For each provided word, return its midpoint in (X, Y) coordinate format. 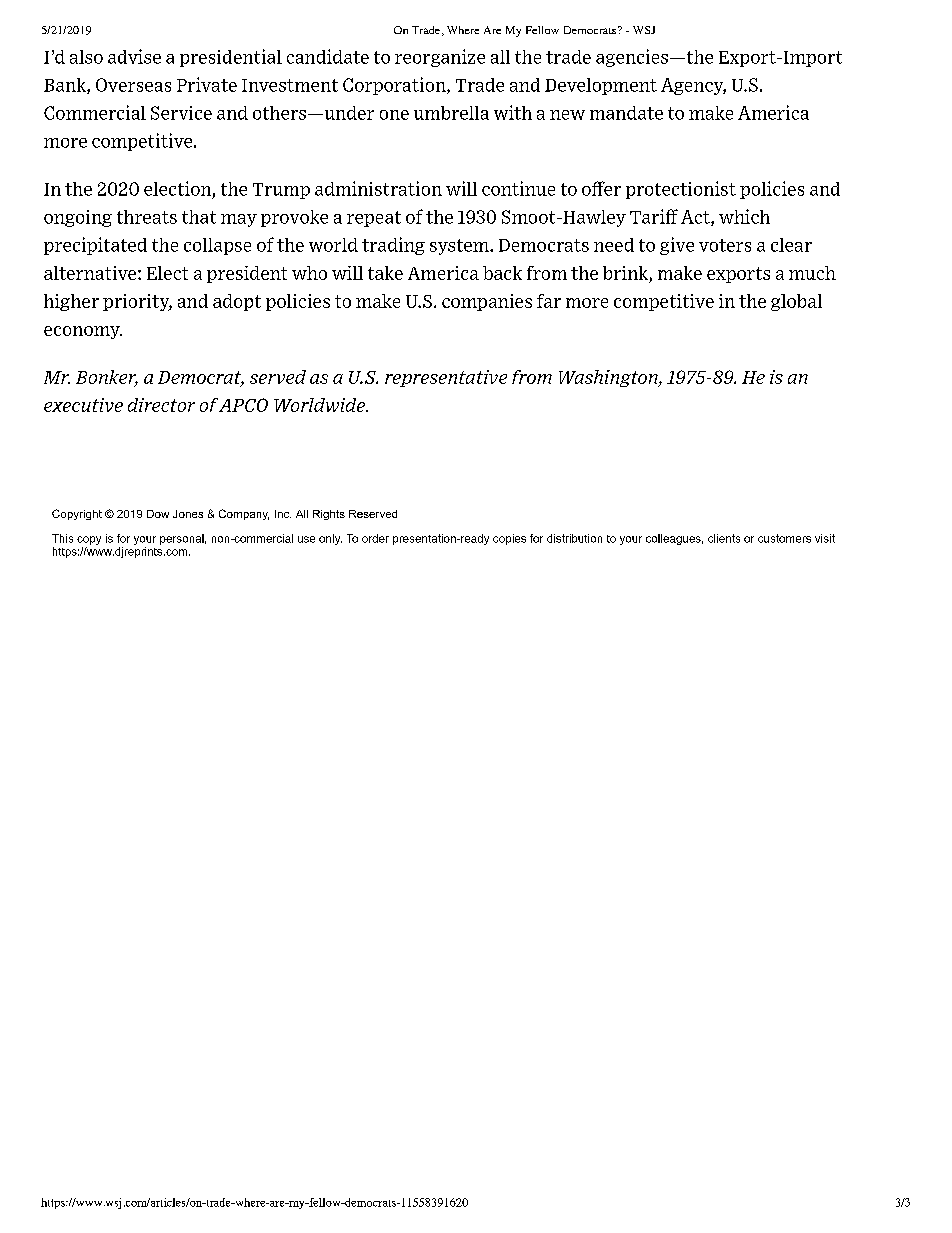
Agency (693, 86)
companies (487, 302)
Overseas (133, 85)
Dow (158, 514)
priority (137, 302)
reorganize (440, 58)
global (796, 302)
